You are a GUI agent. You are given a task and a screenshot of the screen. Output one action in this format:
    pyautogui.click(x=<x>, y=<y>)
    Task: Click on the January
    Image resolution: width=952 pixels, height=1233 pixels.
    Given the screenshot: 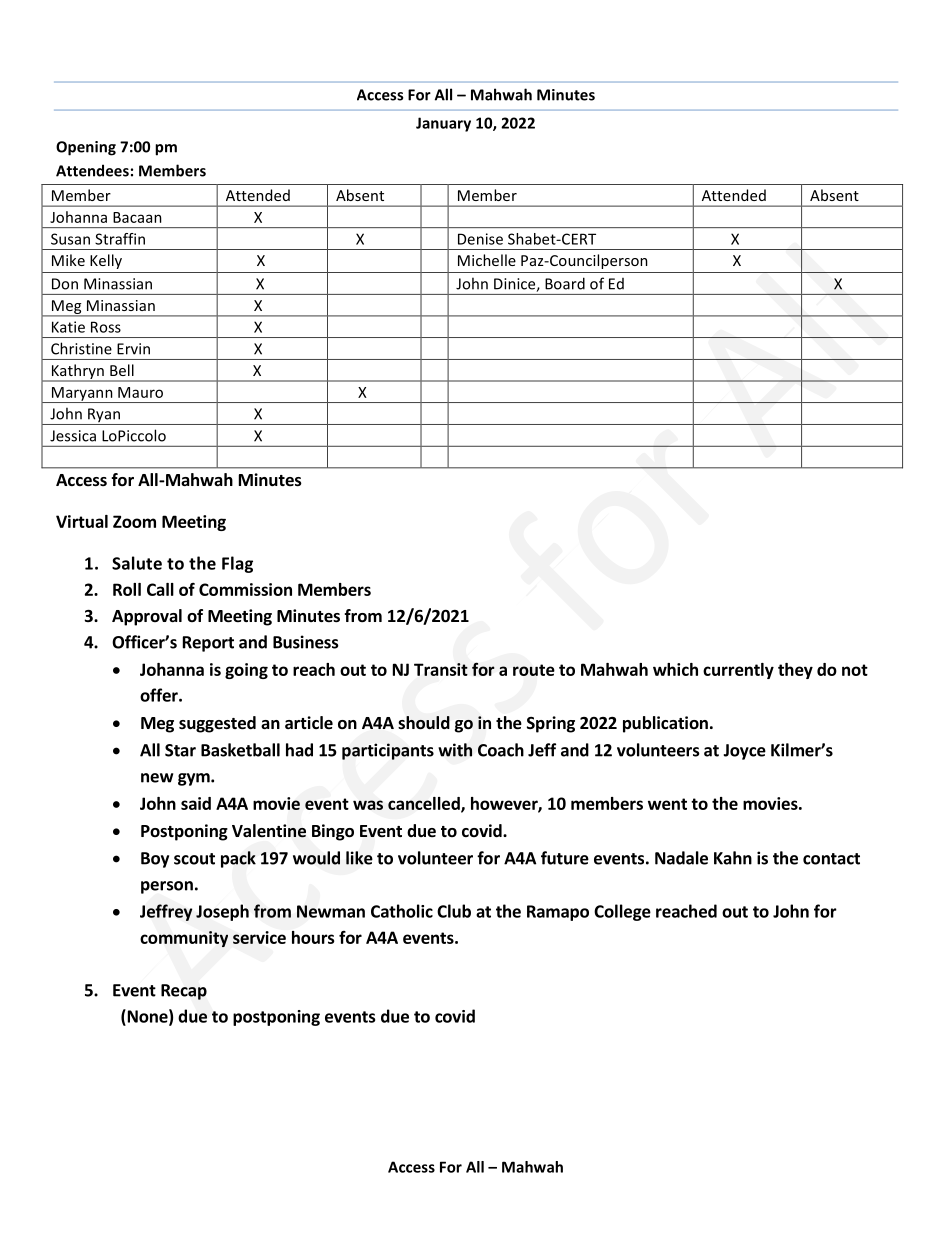 What is the action you would take?
    pyautogui.click(x=443, y=124)
